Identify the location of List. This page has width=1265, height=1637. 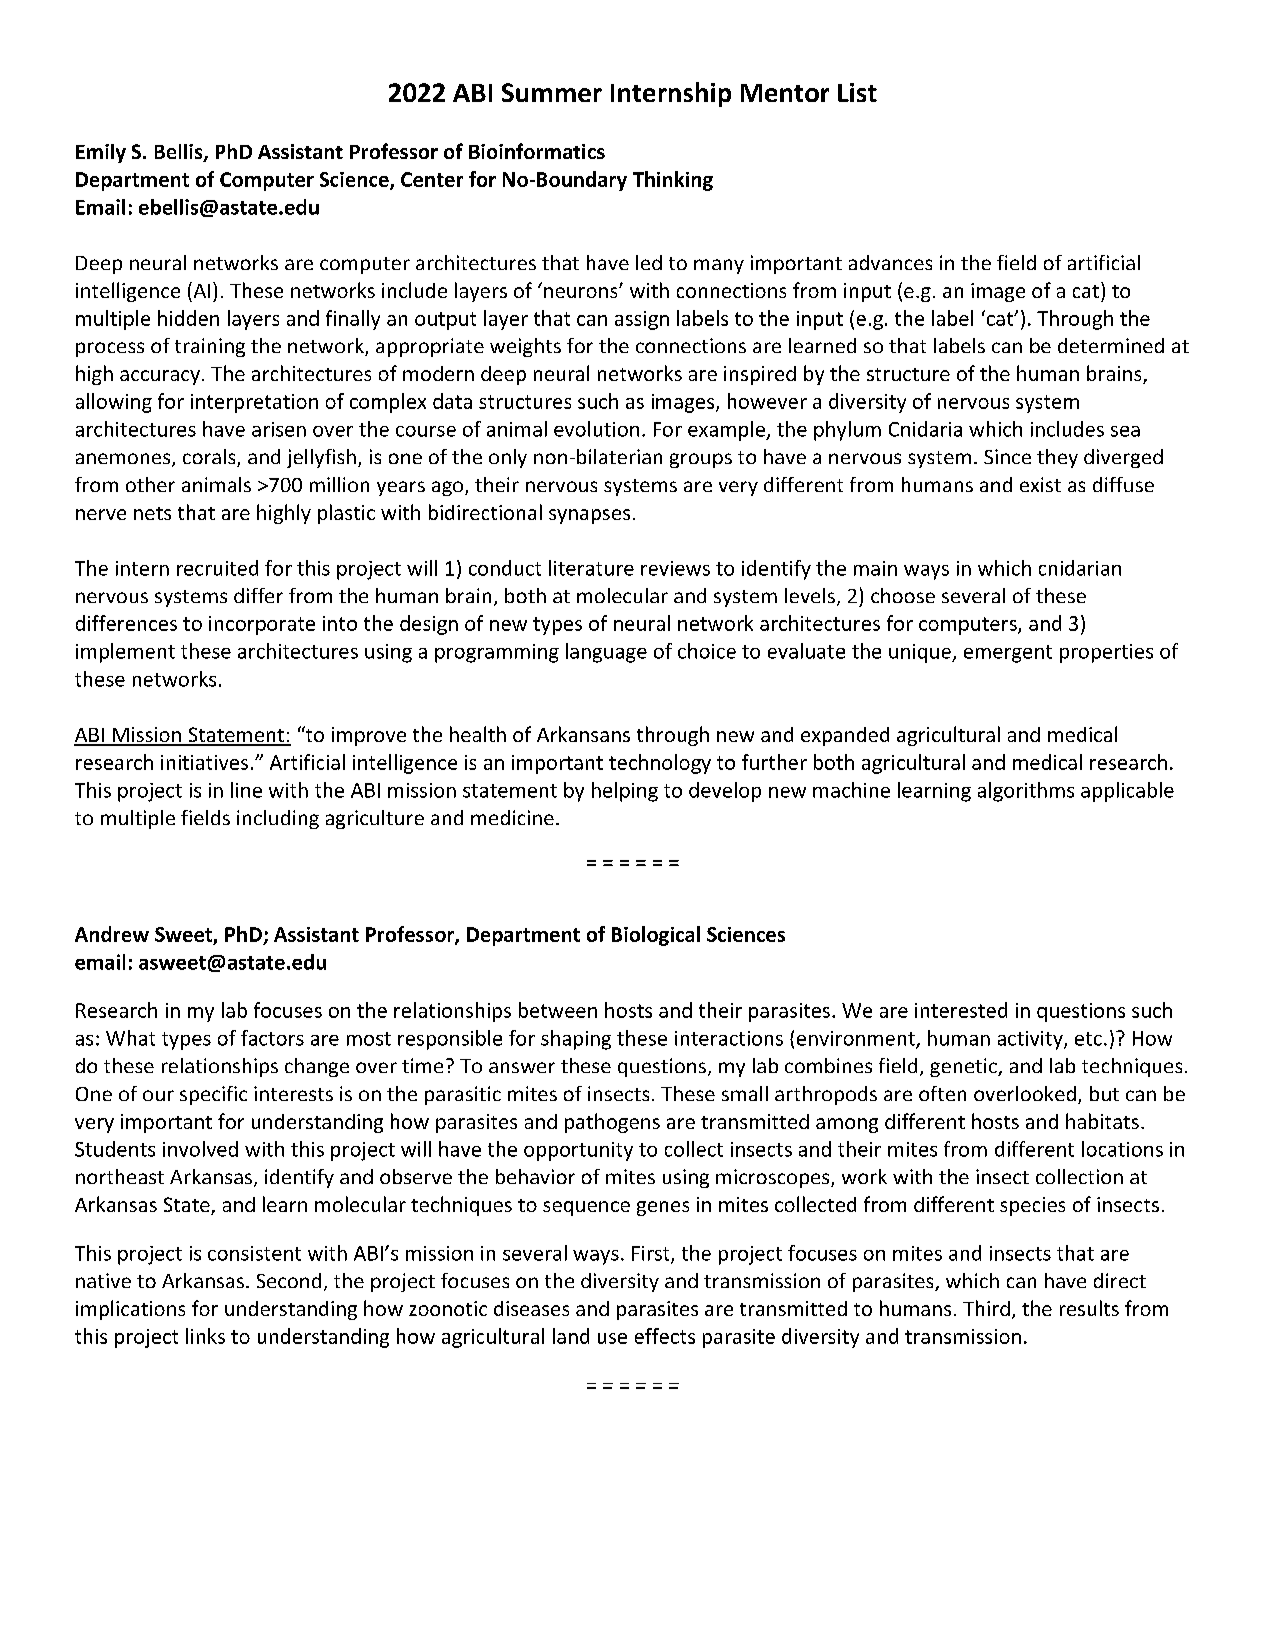
(857, 92).
